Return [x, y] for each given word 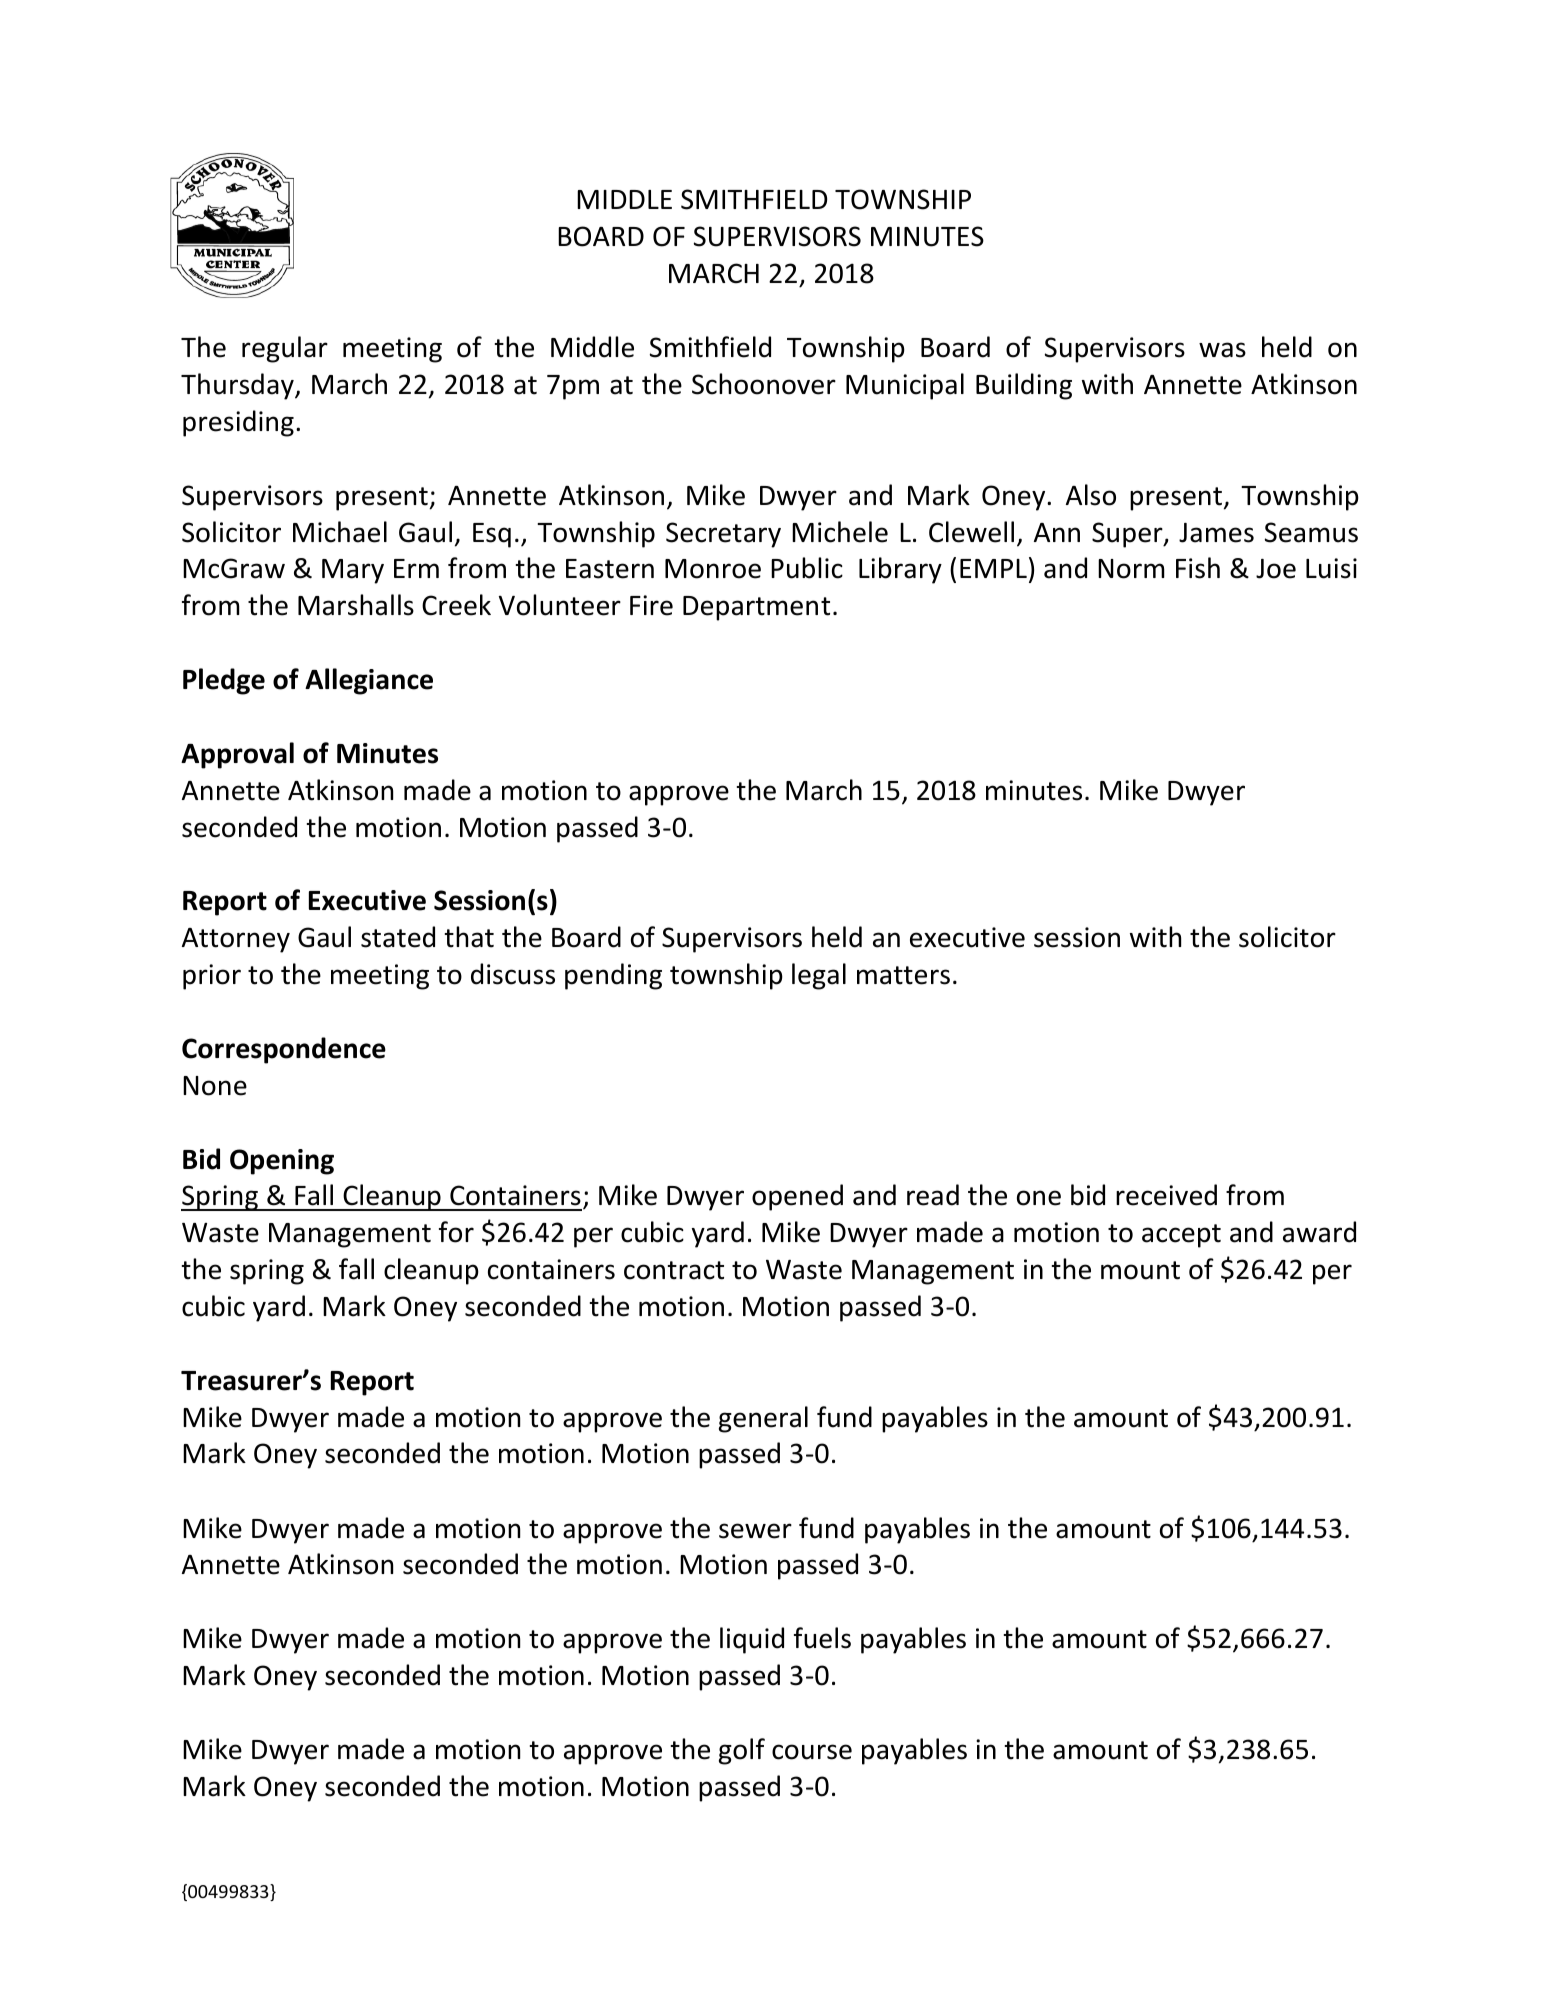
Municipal [905, 386]
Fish [1198, 568]
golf [742, 1751]
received [1166, 1195]
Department [756, 608]
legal [819, 976]
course [812, 1752]
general [763, 1419]
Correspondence [284, 1050]
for [456, 1232]
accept [1181, 1236]
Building [1024, 386]
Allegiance [369, 681]
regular [285, 349]
